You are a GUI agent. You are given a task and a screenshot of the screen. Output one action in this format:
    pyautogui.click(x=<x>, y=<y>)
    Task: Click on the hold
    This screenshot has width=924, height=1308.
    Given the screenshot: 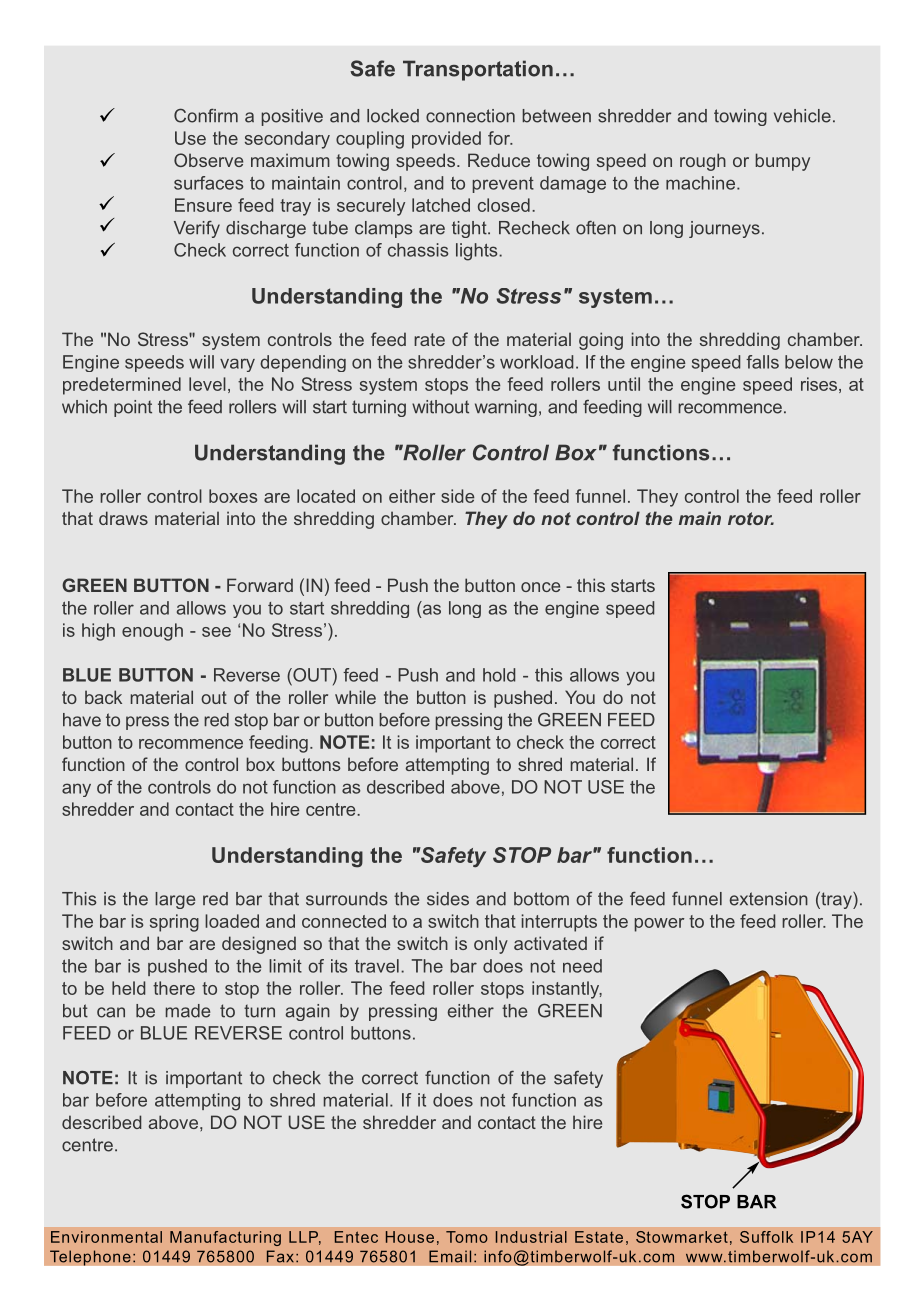 What is the action you would take?
    pyautogui.click(x=499, y=675)
